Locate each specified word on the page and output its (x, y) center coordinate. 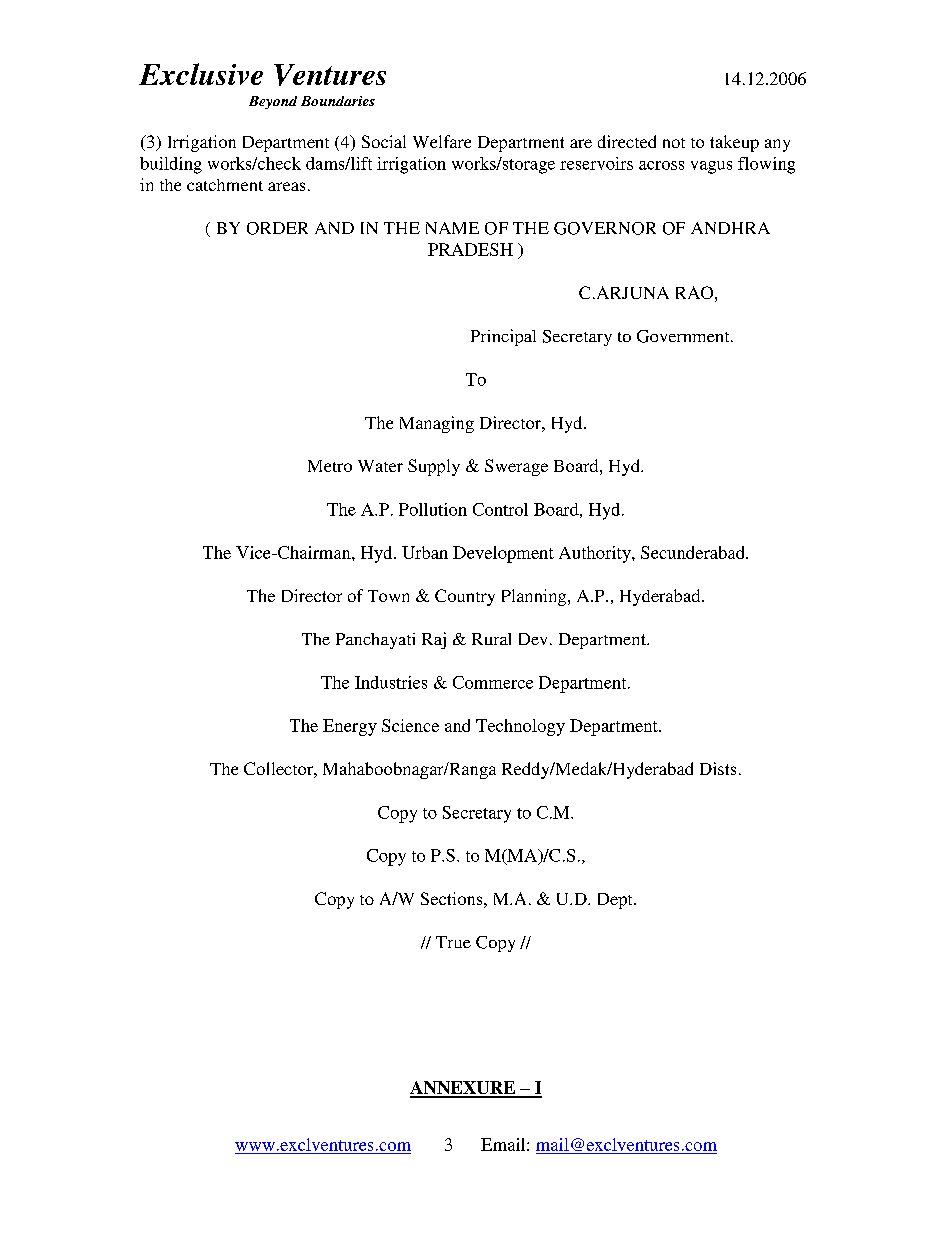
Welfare (442, 141)
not (674, 143)
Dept (616, 901)
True (453, 942)
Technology (520, 727)
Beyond (273, 102)
